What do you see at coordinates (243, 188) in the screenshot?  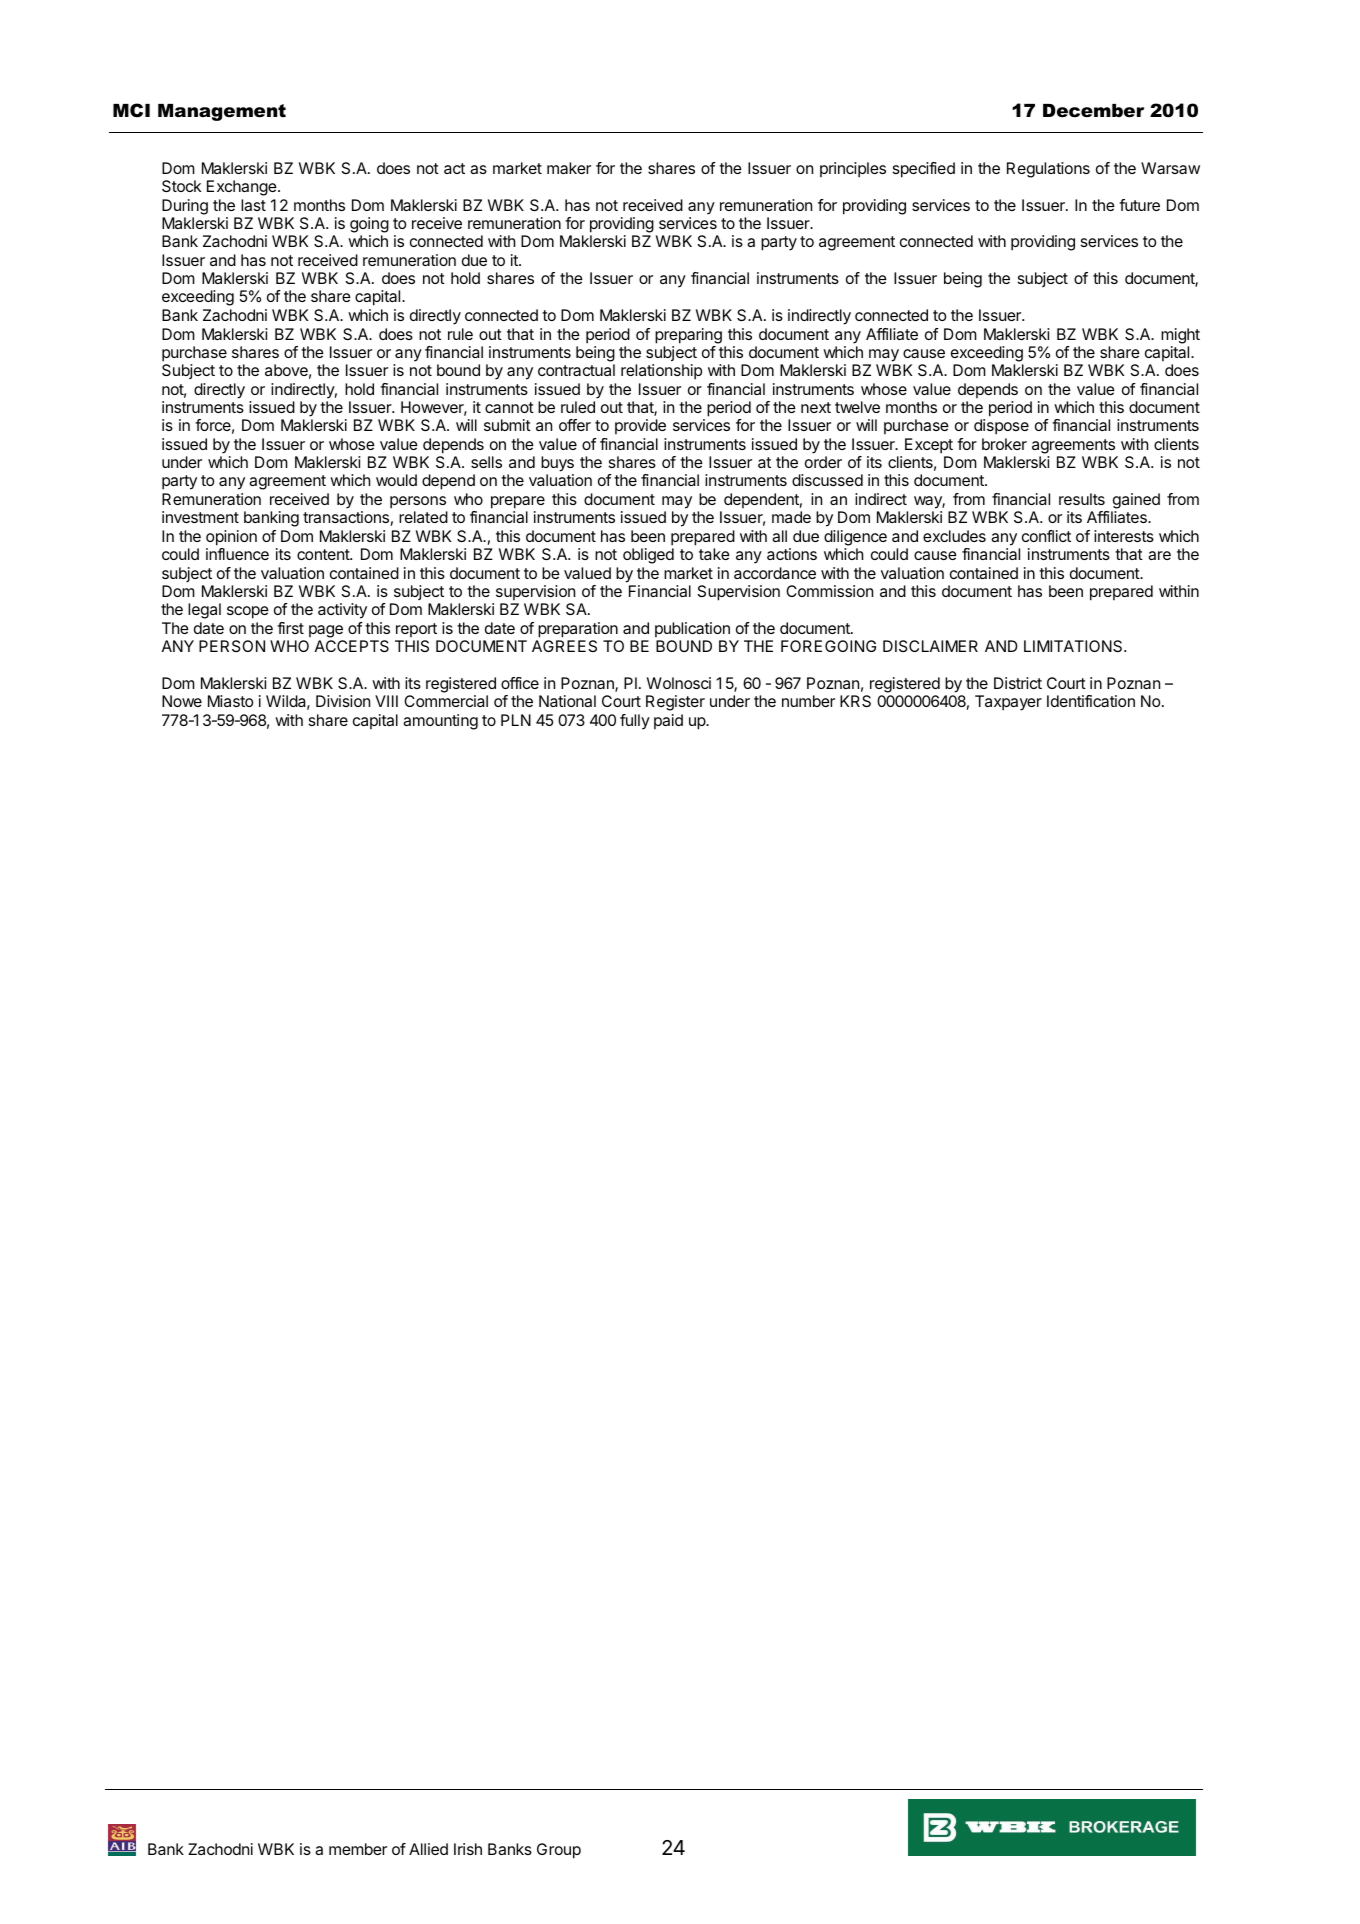 I see `Exchange` at bounding box center [243, 188].
